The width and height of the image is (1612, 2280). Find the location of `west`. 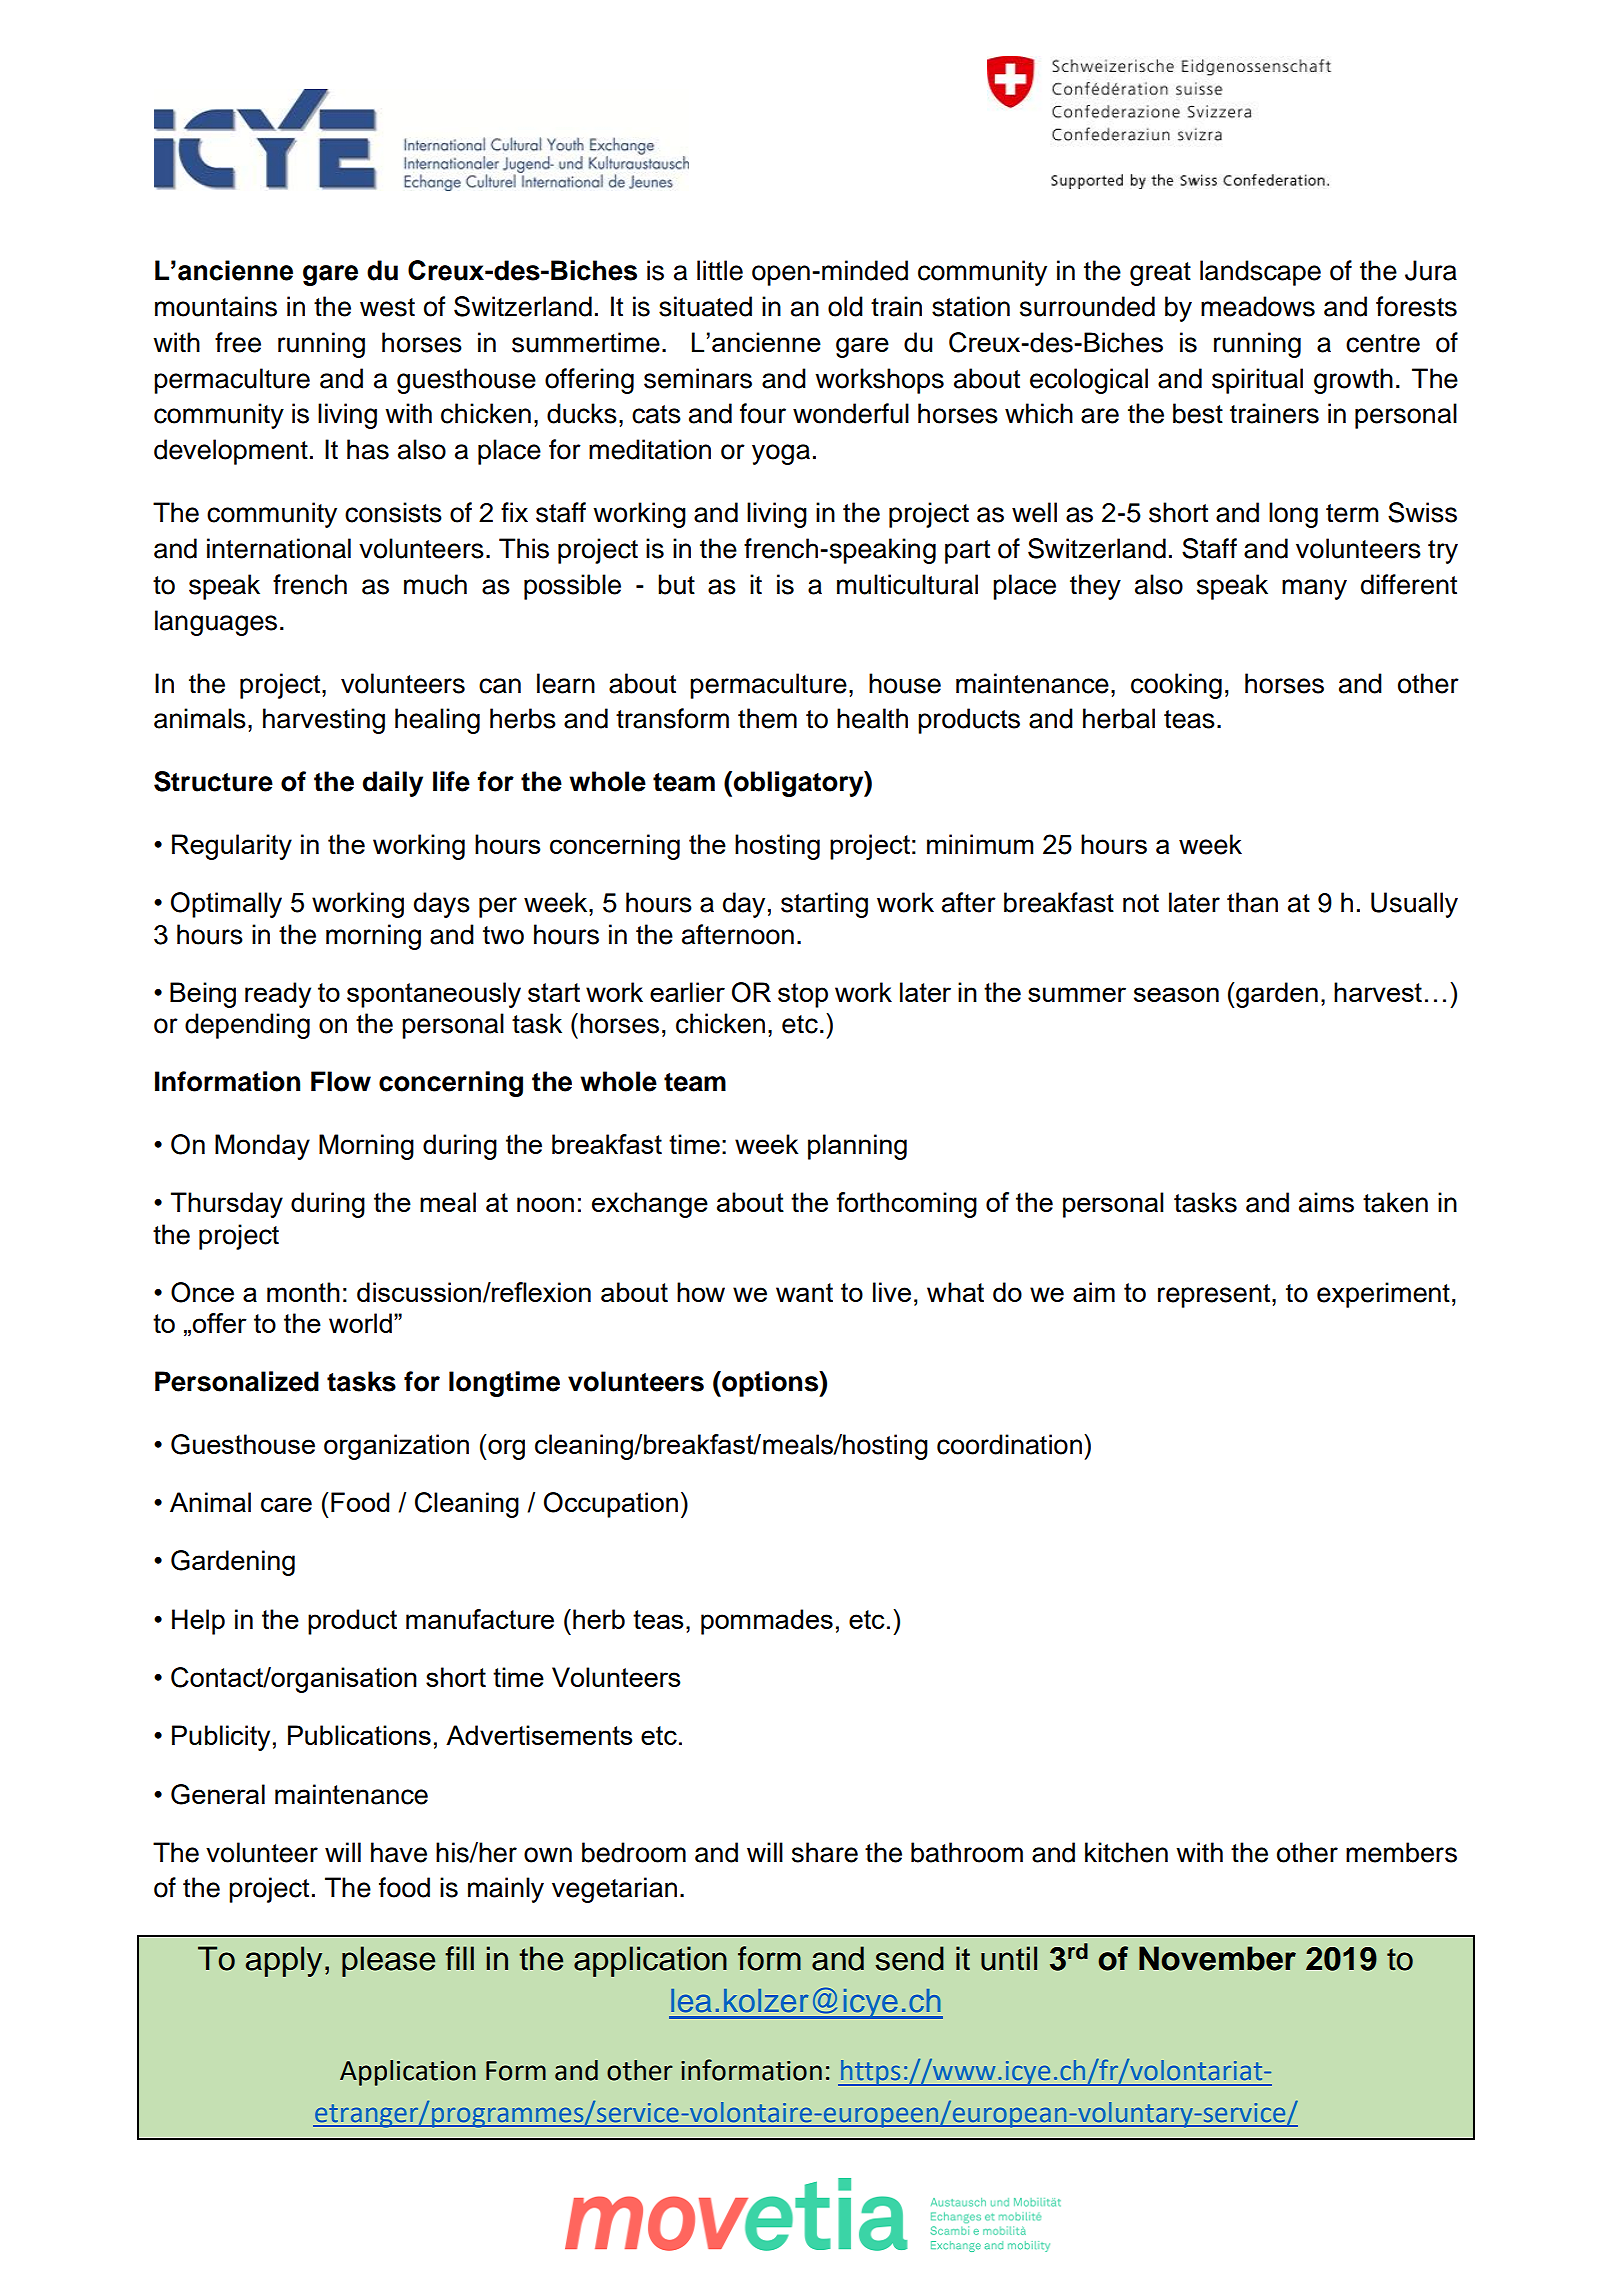

west is located at coordinates (387, 307).
